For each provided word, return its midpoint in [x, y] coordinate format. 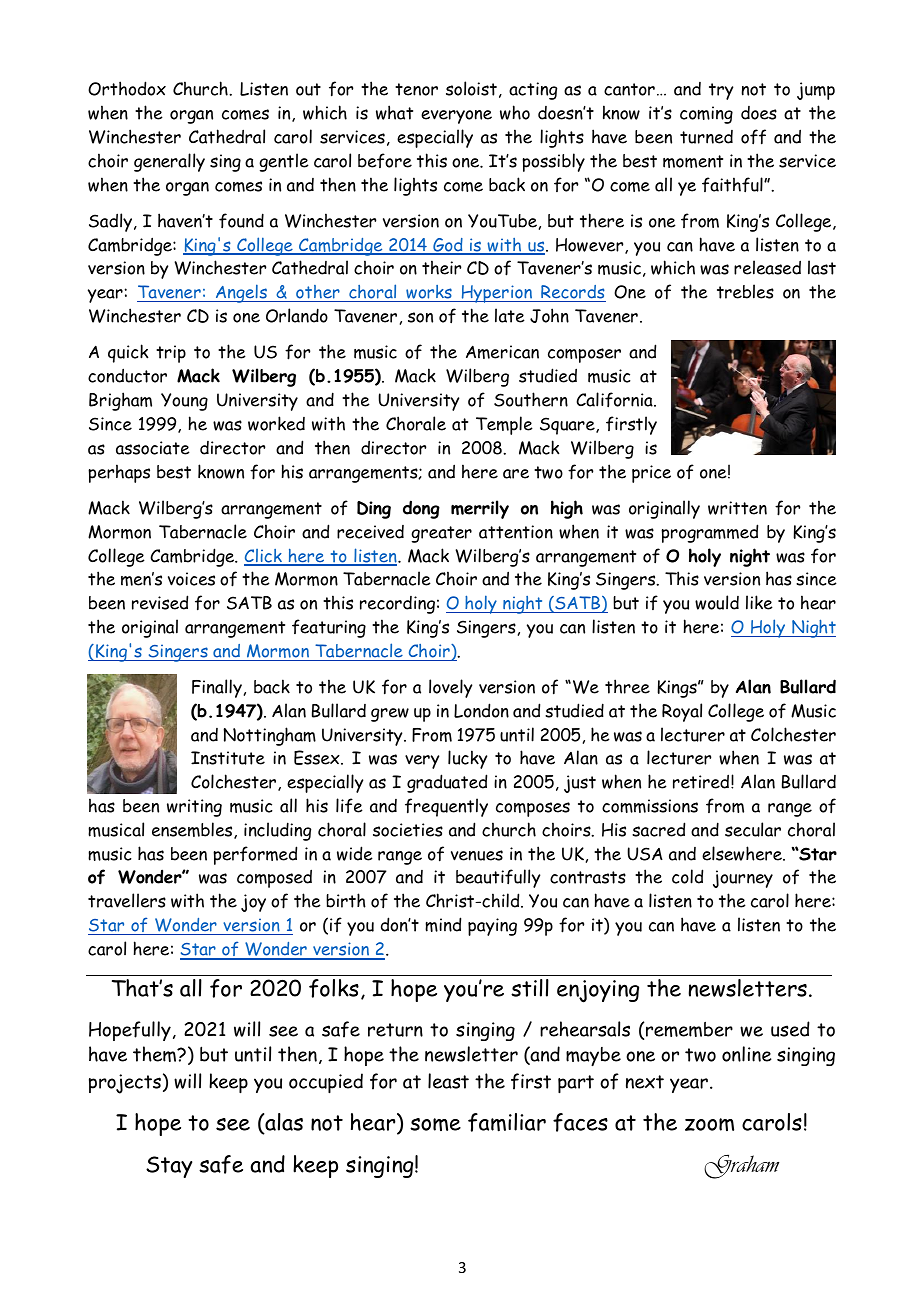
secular [753, 829]
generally [169, 162]
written [737, 508]
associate [153, 448]
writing [194, 808]
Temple [504, 425]
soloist [471, 88]
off [753, 137]
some [435, 1124]
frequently [446, 807]
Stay [169, 1167]
